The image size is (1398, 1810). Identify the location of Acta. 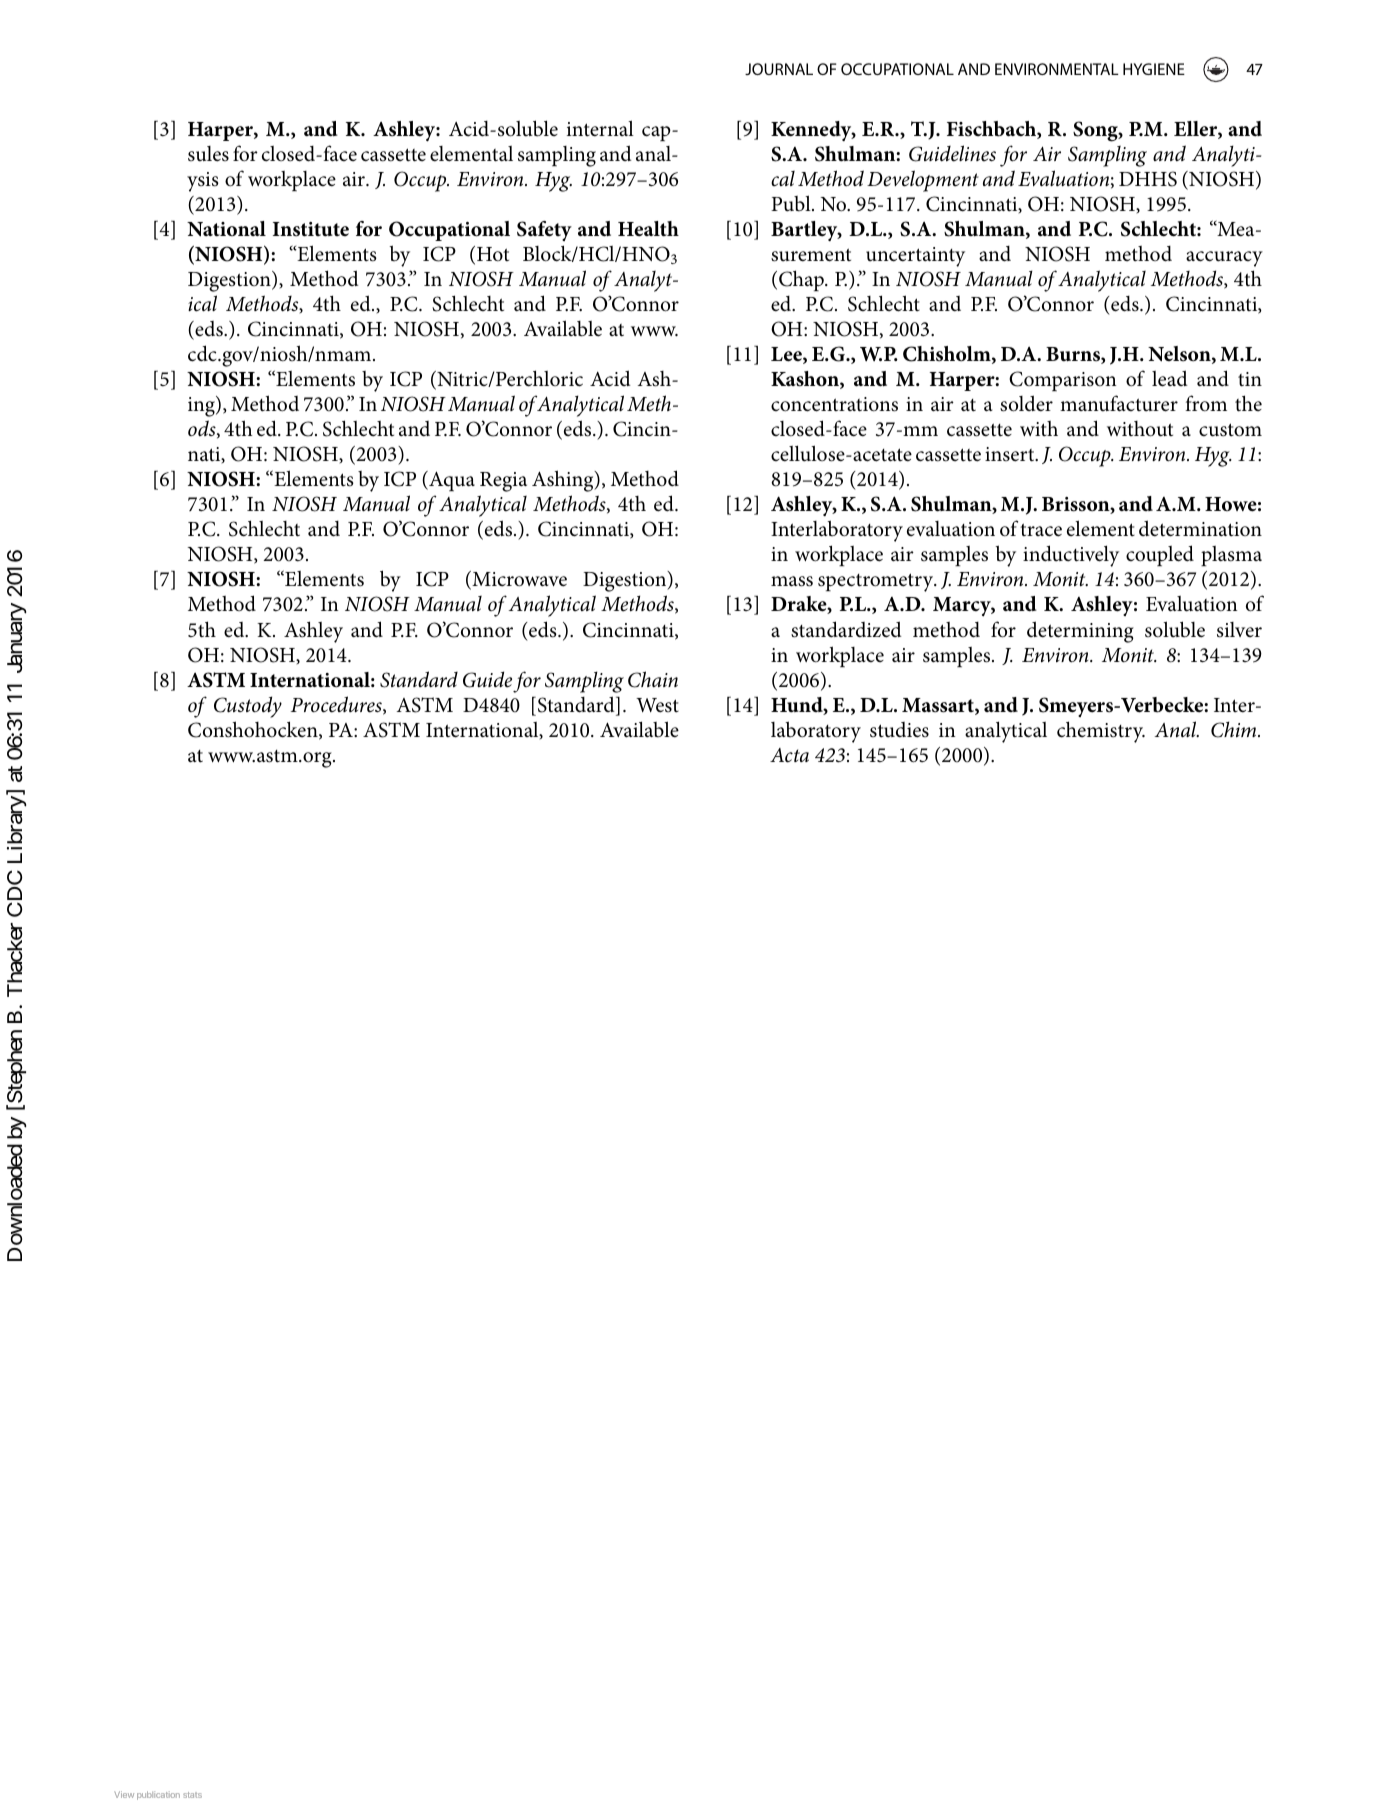
(789, 755).
